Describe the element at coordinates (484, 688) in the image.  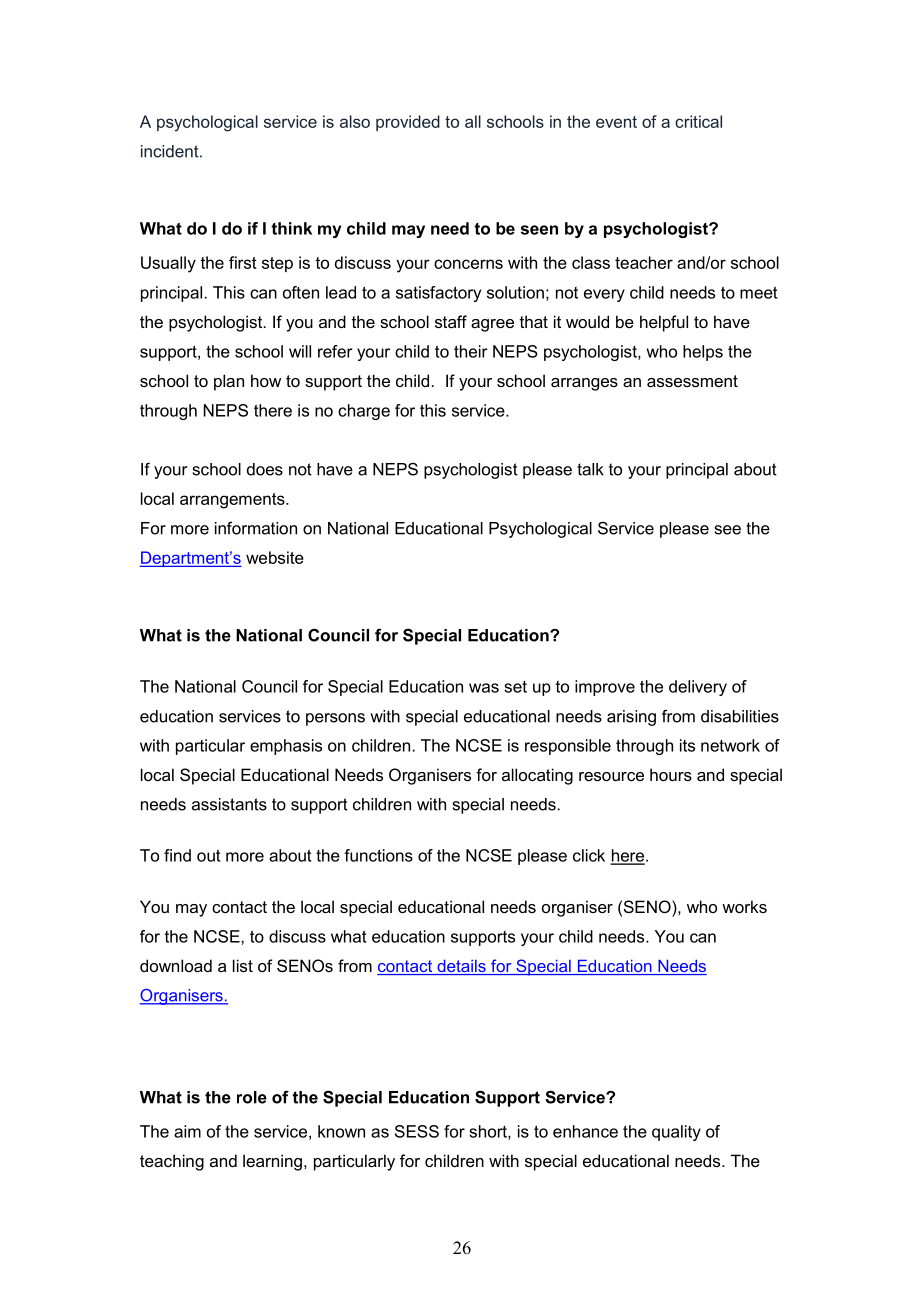
I see `was` at that location.
